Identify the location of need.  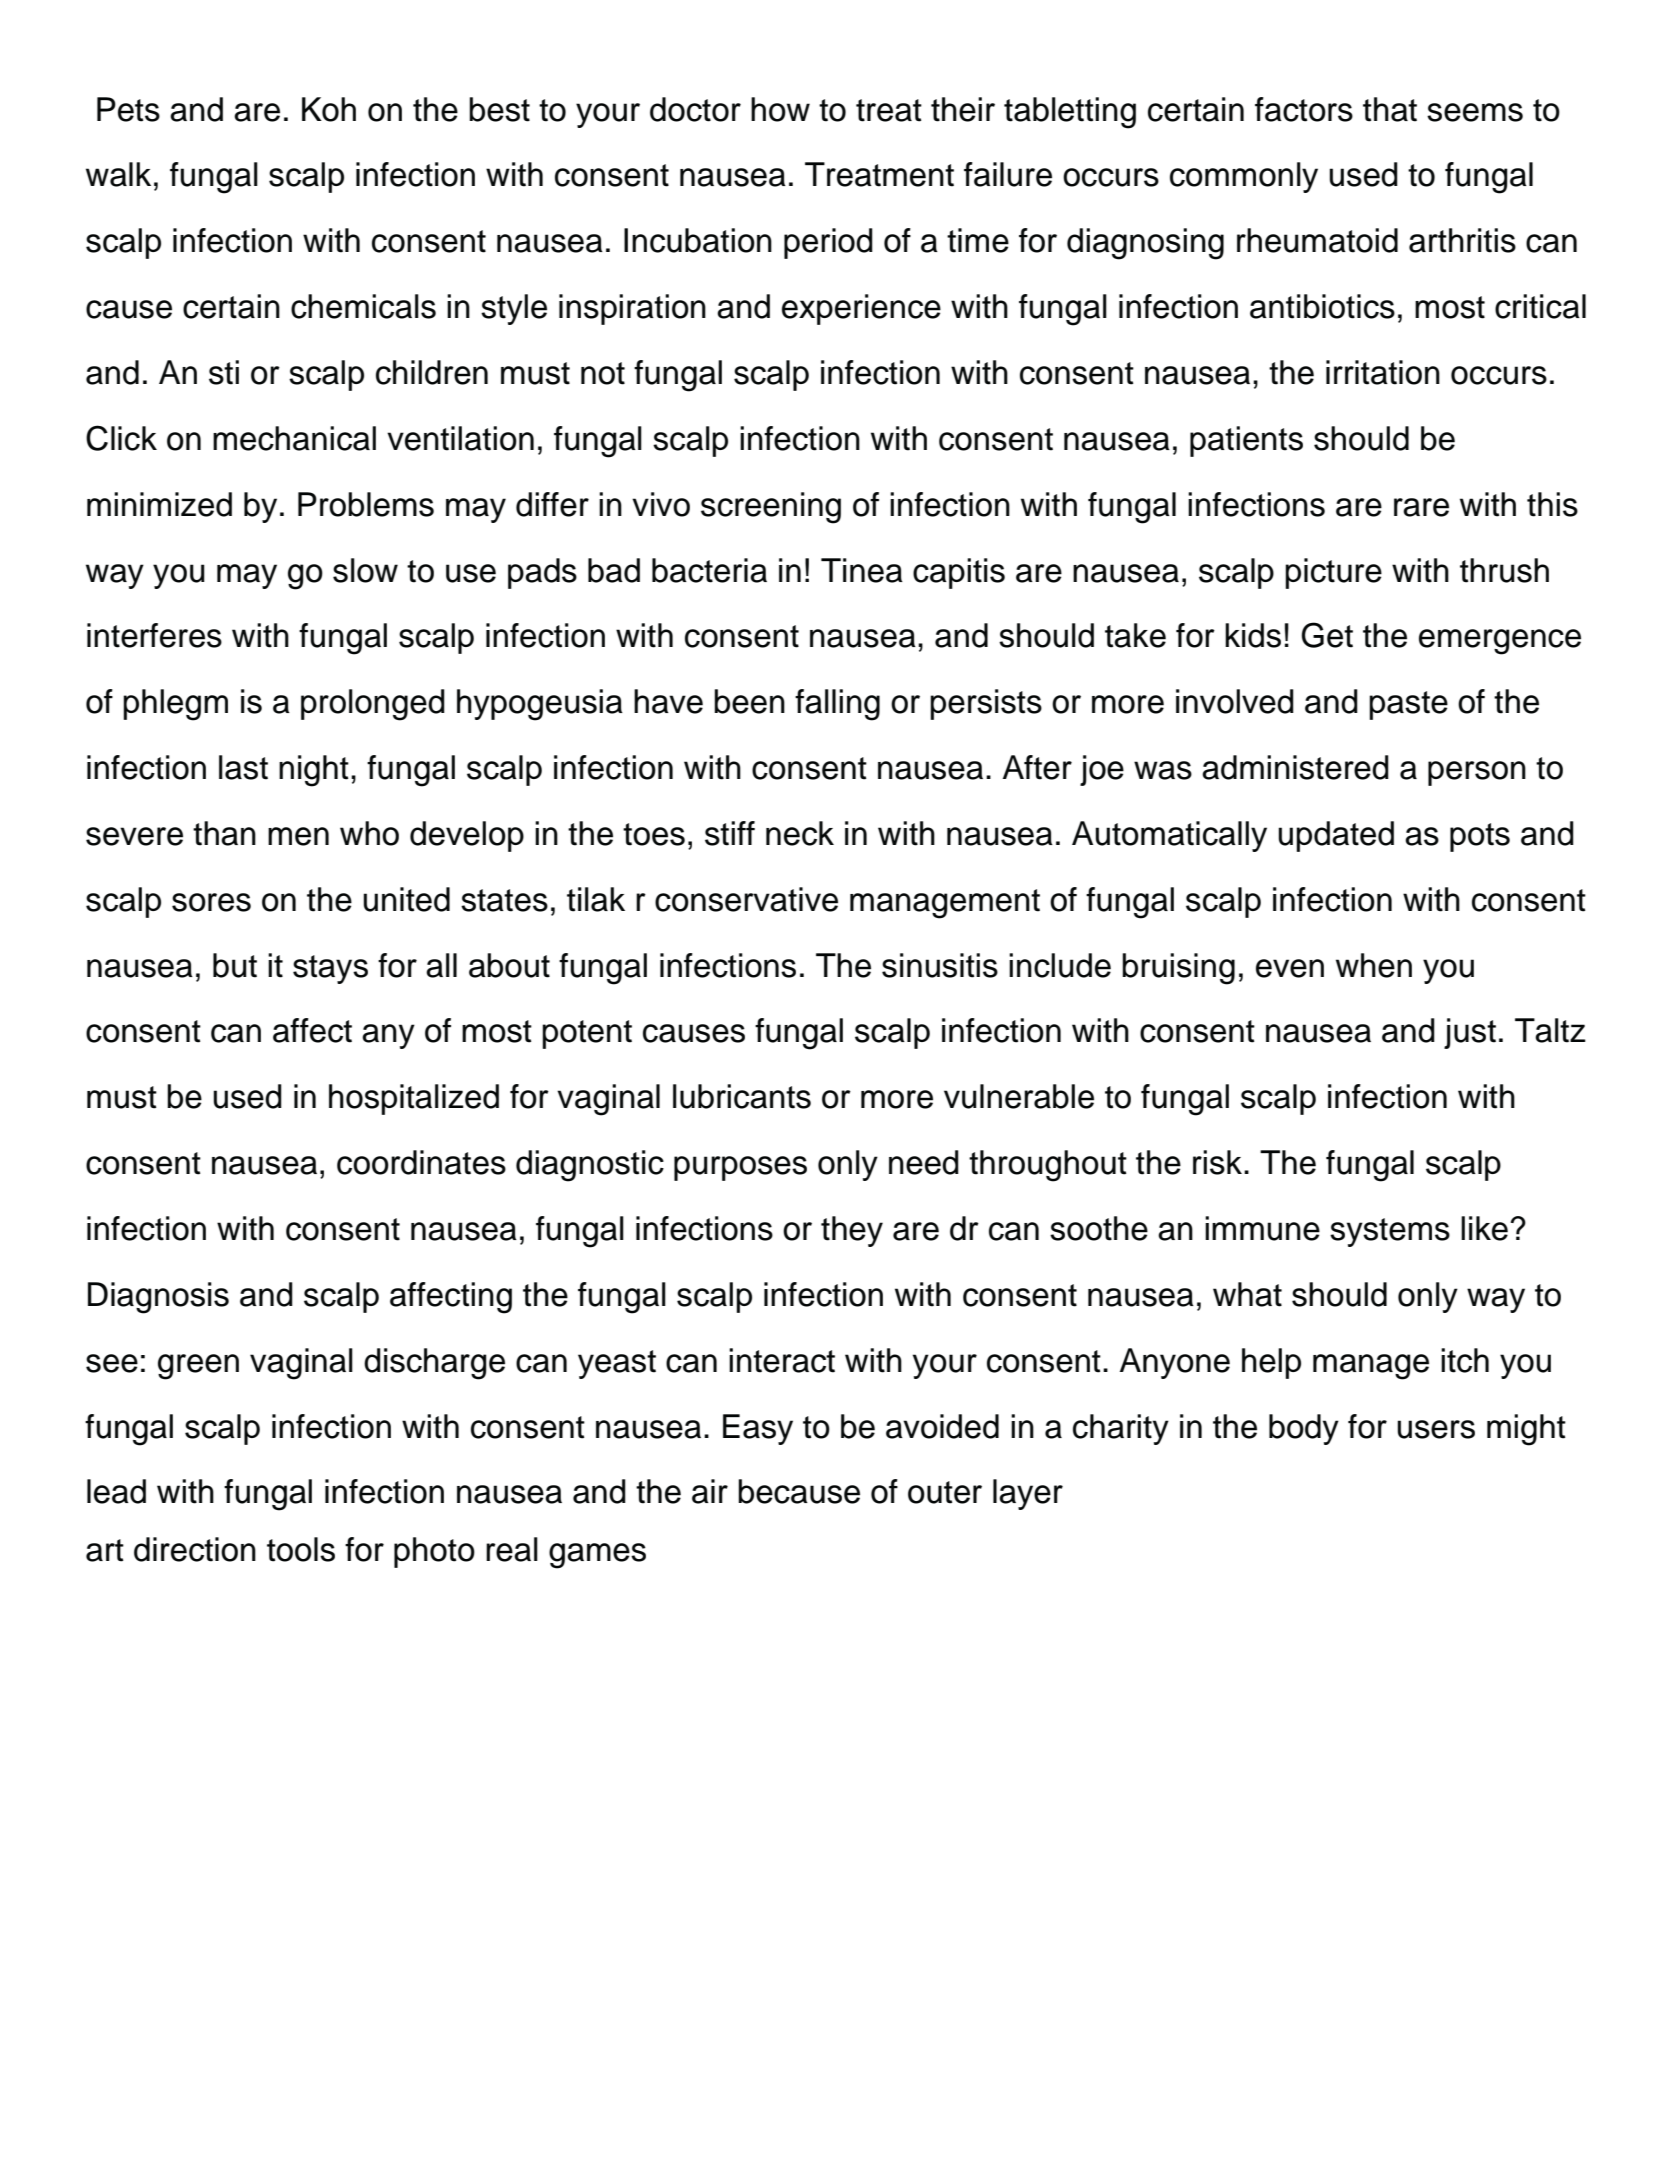
(924, 1162).
